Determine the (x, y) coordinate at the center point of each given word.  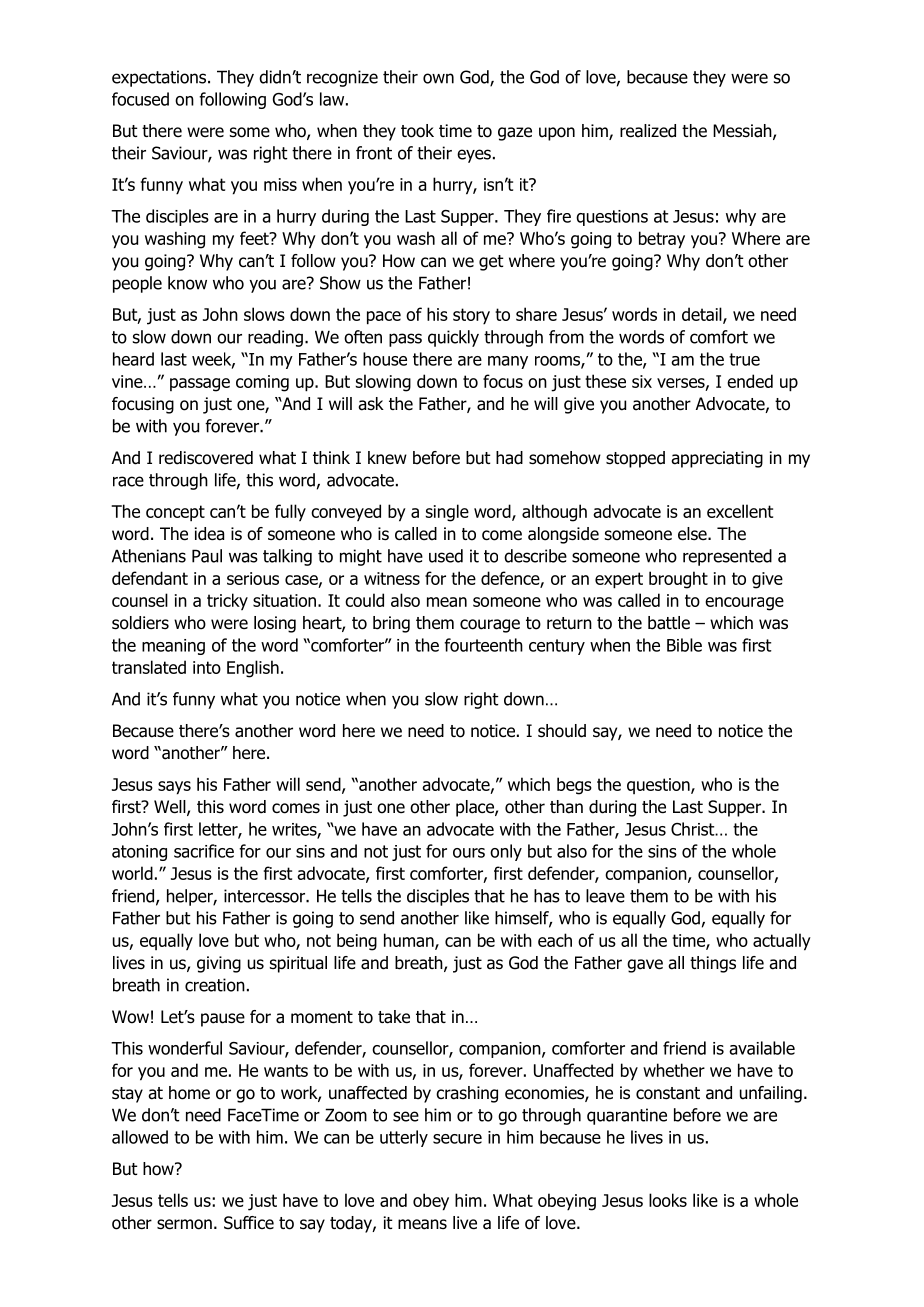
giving (219, 964)
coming (262, 383)
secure (457, 1139)
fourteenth (483, 645)
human (410, 941)
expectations (160, 78)
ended (750, 381)
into (207, 667)
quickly (453, 338)
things (713, 964)
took (417, 131)
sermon (184, 1224)
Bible (684, 645)
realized (648, 131)
